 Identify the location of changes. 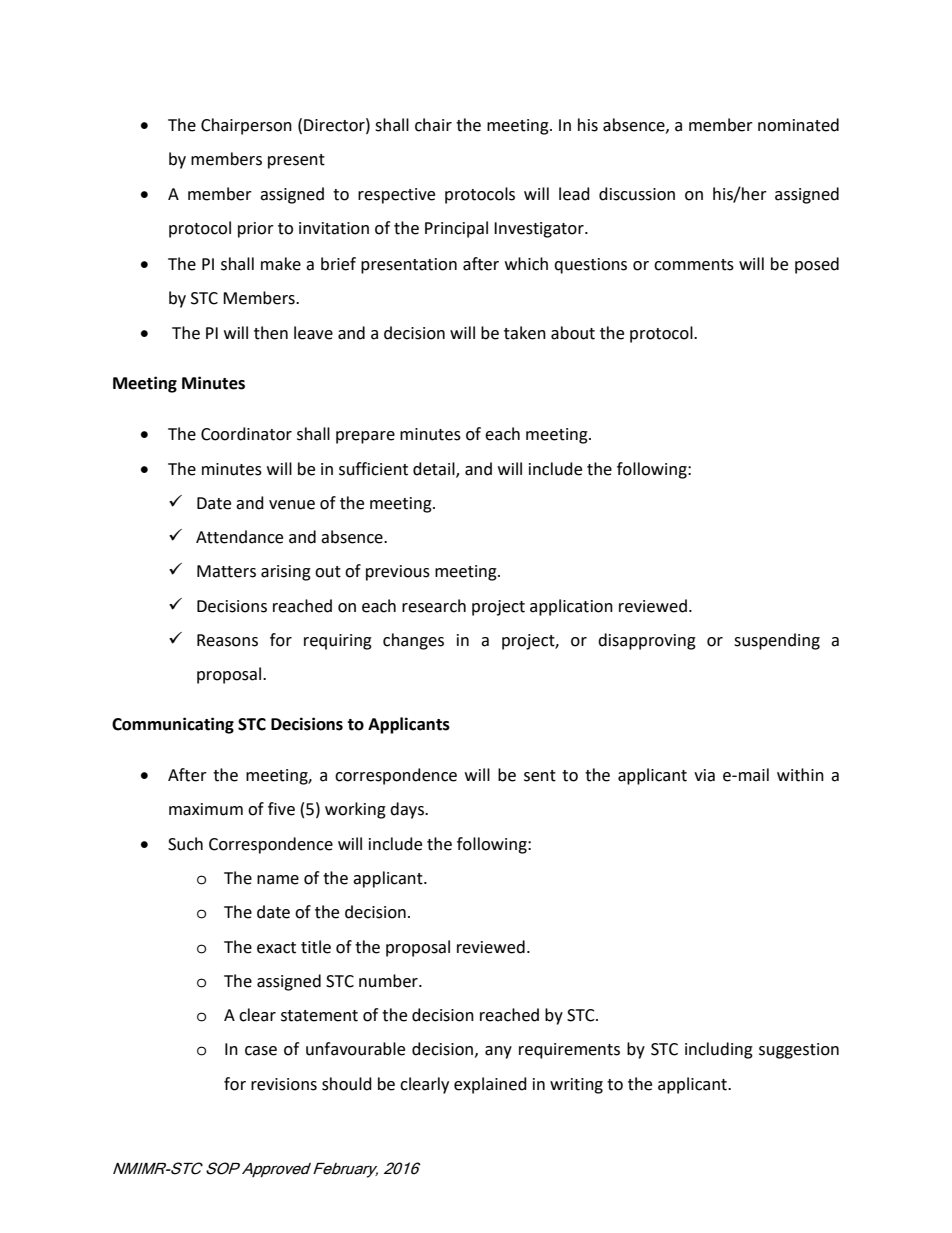
(413, 641).
